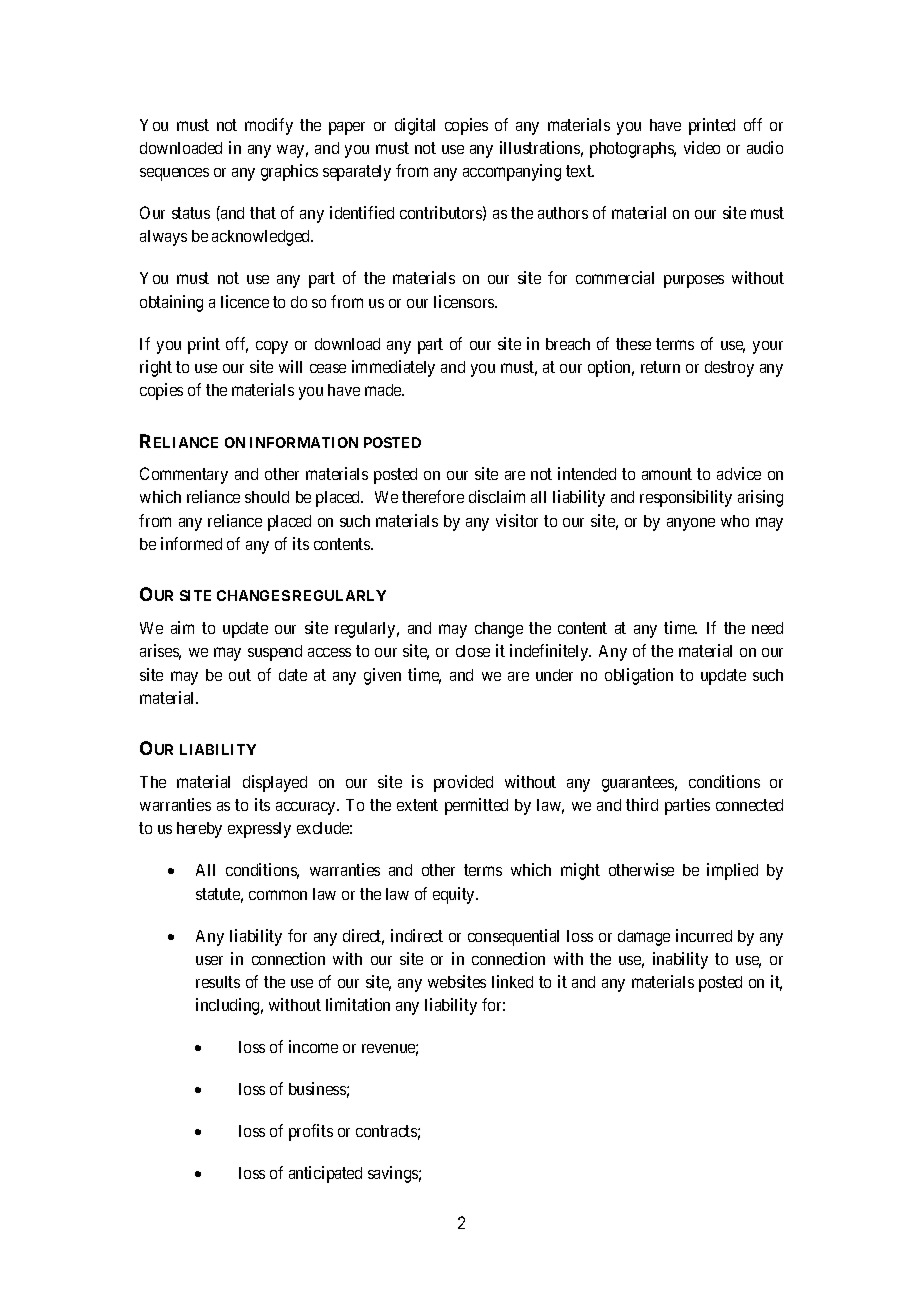 The height and width of the screenshot is (1308, 924). What do you see at coordinates (275, 653) in the screenshot?
I see `suspend` at bounding box center [275, 653].
